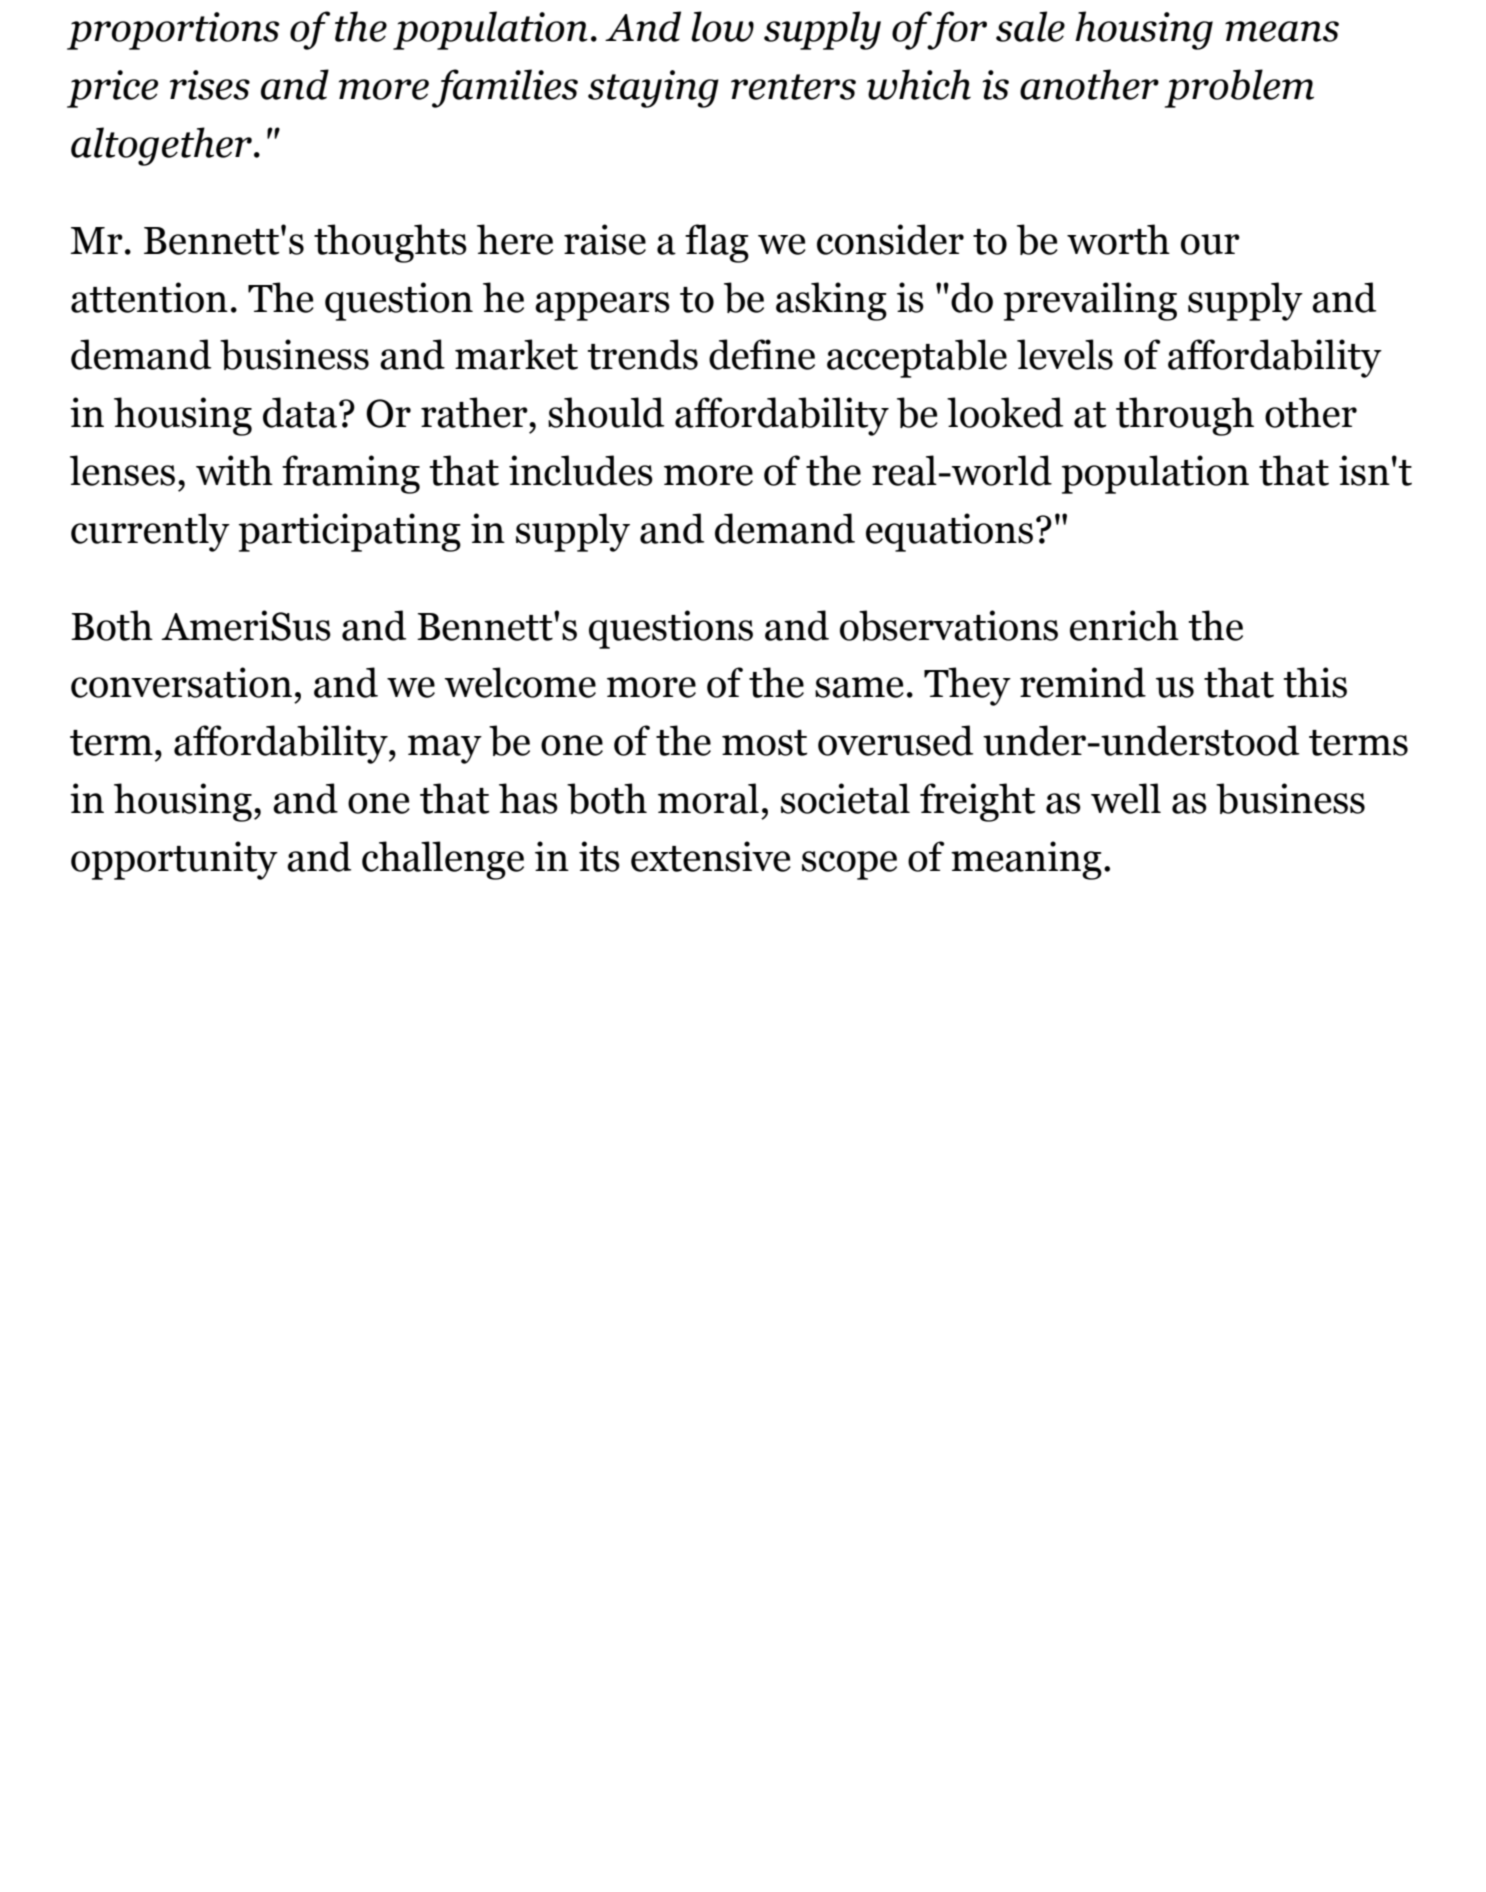  Describe the element at coordinates (1185, 416) in the screenshot. I see `through` at that location.
